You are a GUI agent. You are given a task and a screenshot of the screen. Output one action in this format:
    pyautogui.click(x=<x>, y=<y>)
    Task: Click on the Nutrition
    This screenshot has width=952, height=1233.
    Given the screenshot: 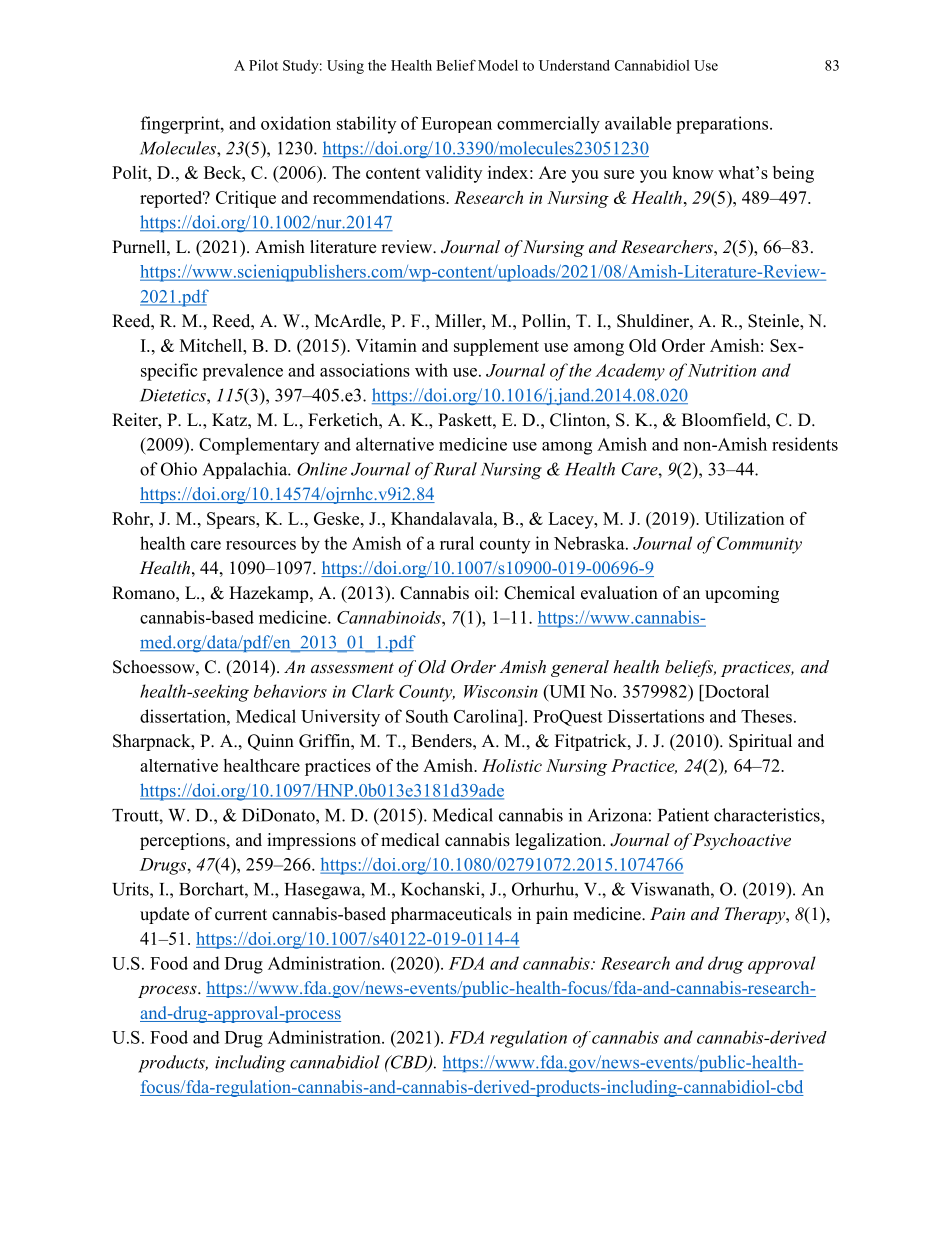 What is the action you would take?
    pyautogui.click(x=722, y=370)
